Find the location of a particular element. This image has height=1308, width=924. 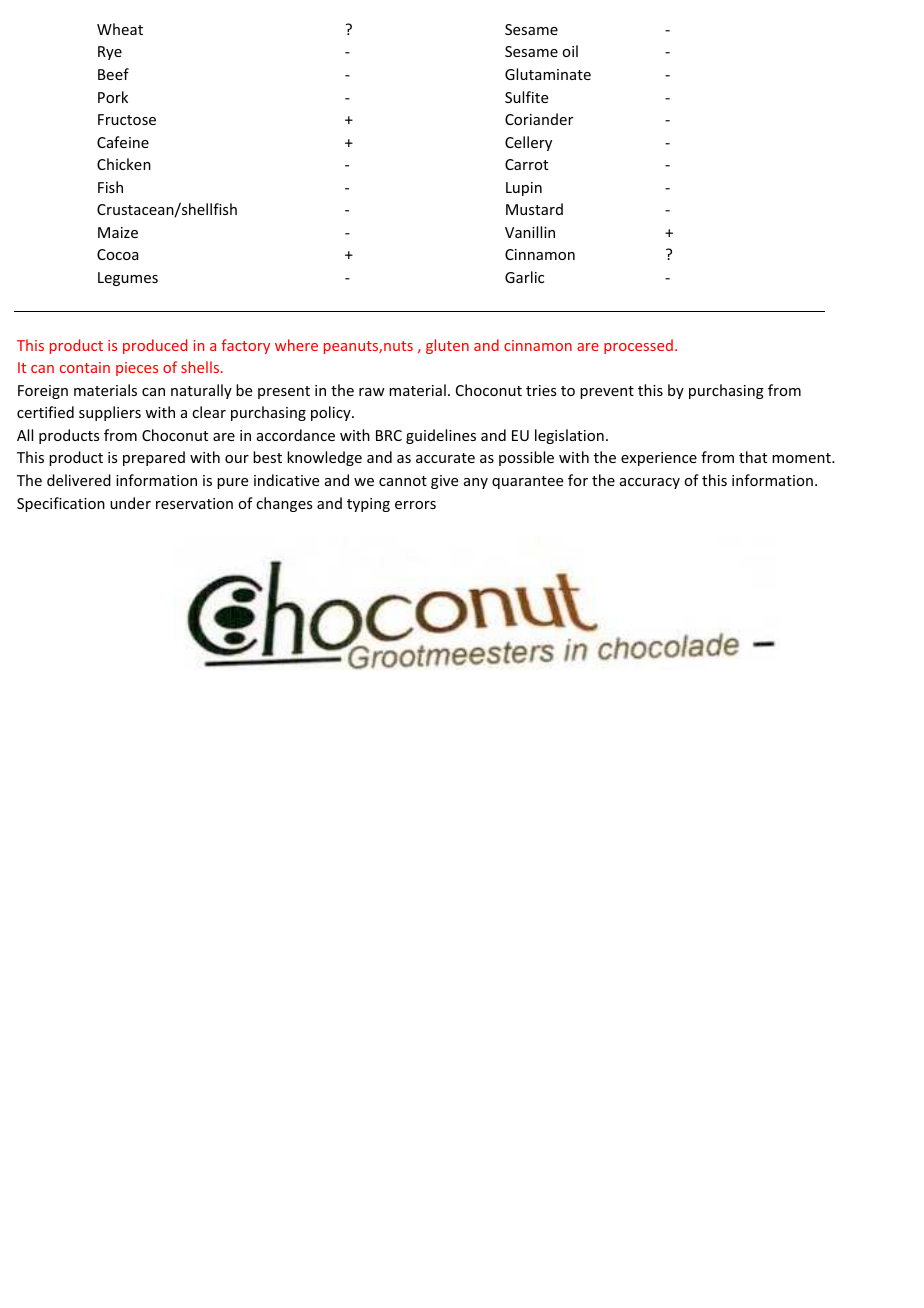

Lupin is located at coordinates (524, 189).
